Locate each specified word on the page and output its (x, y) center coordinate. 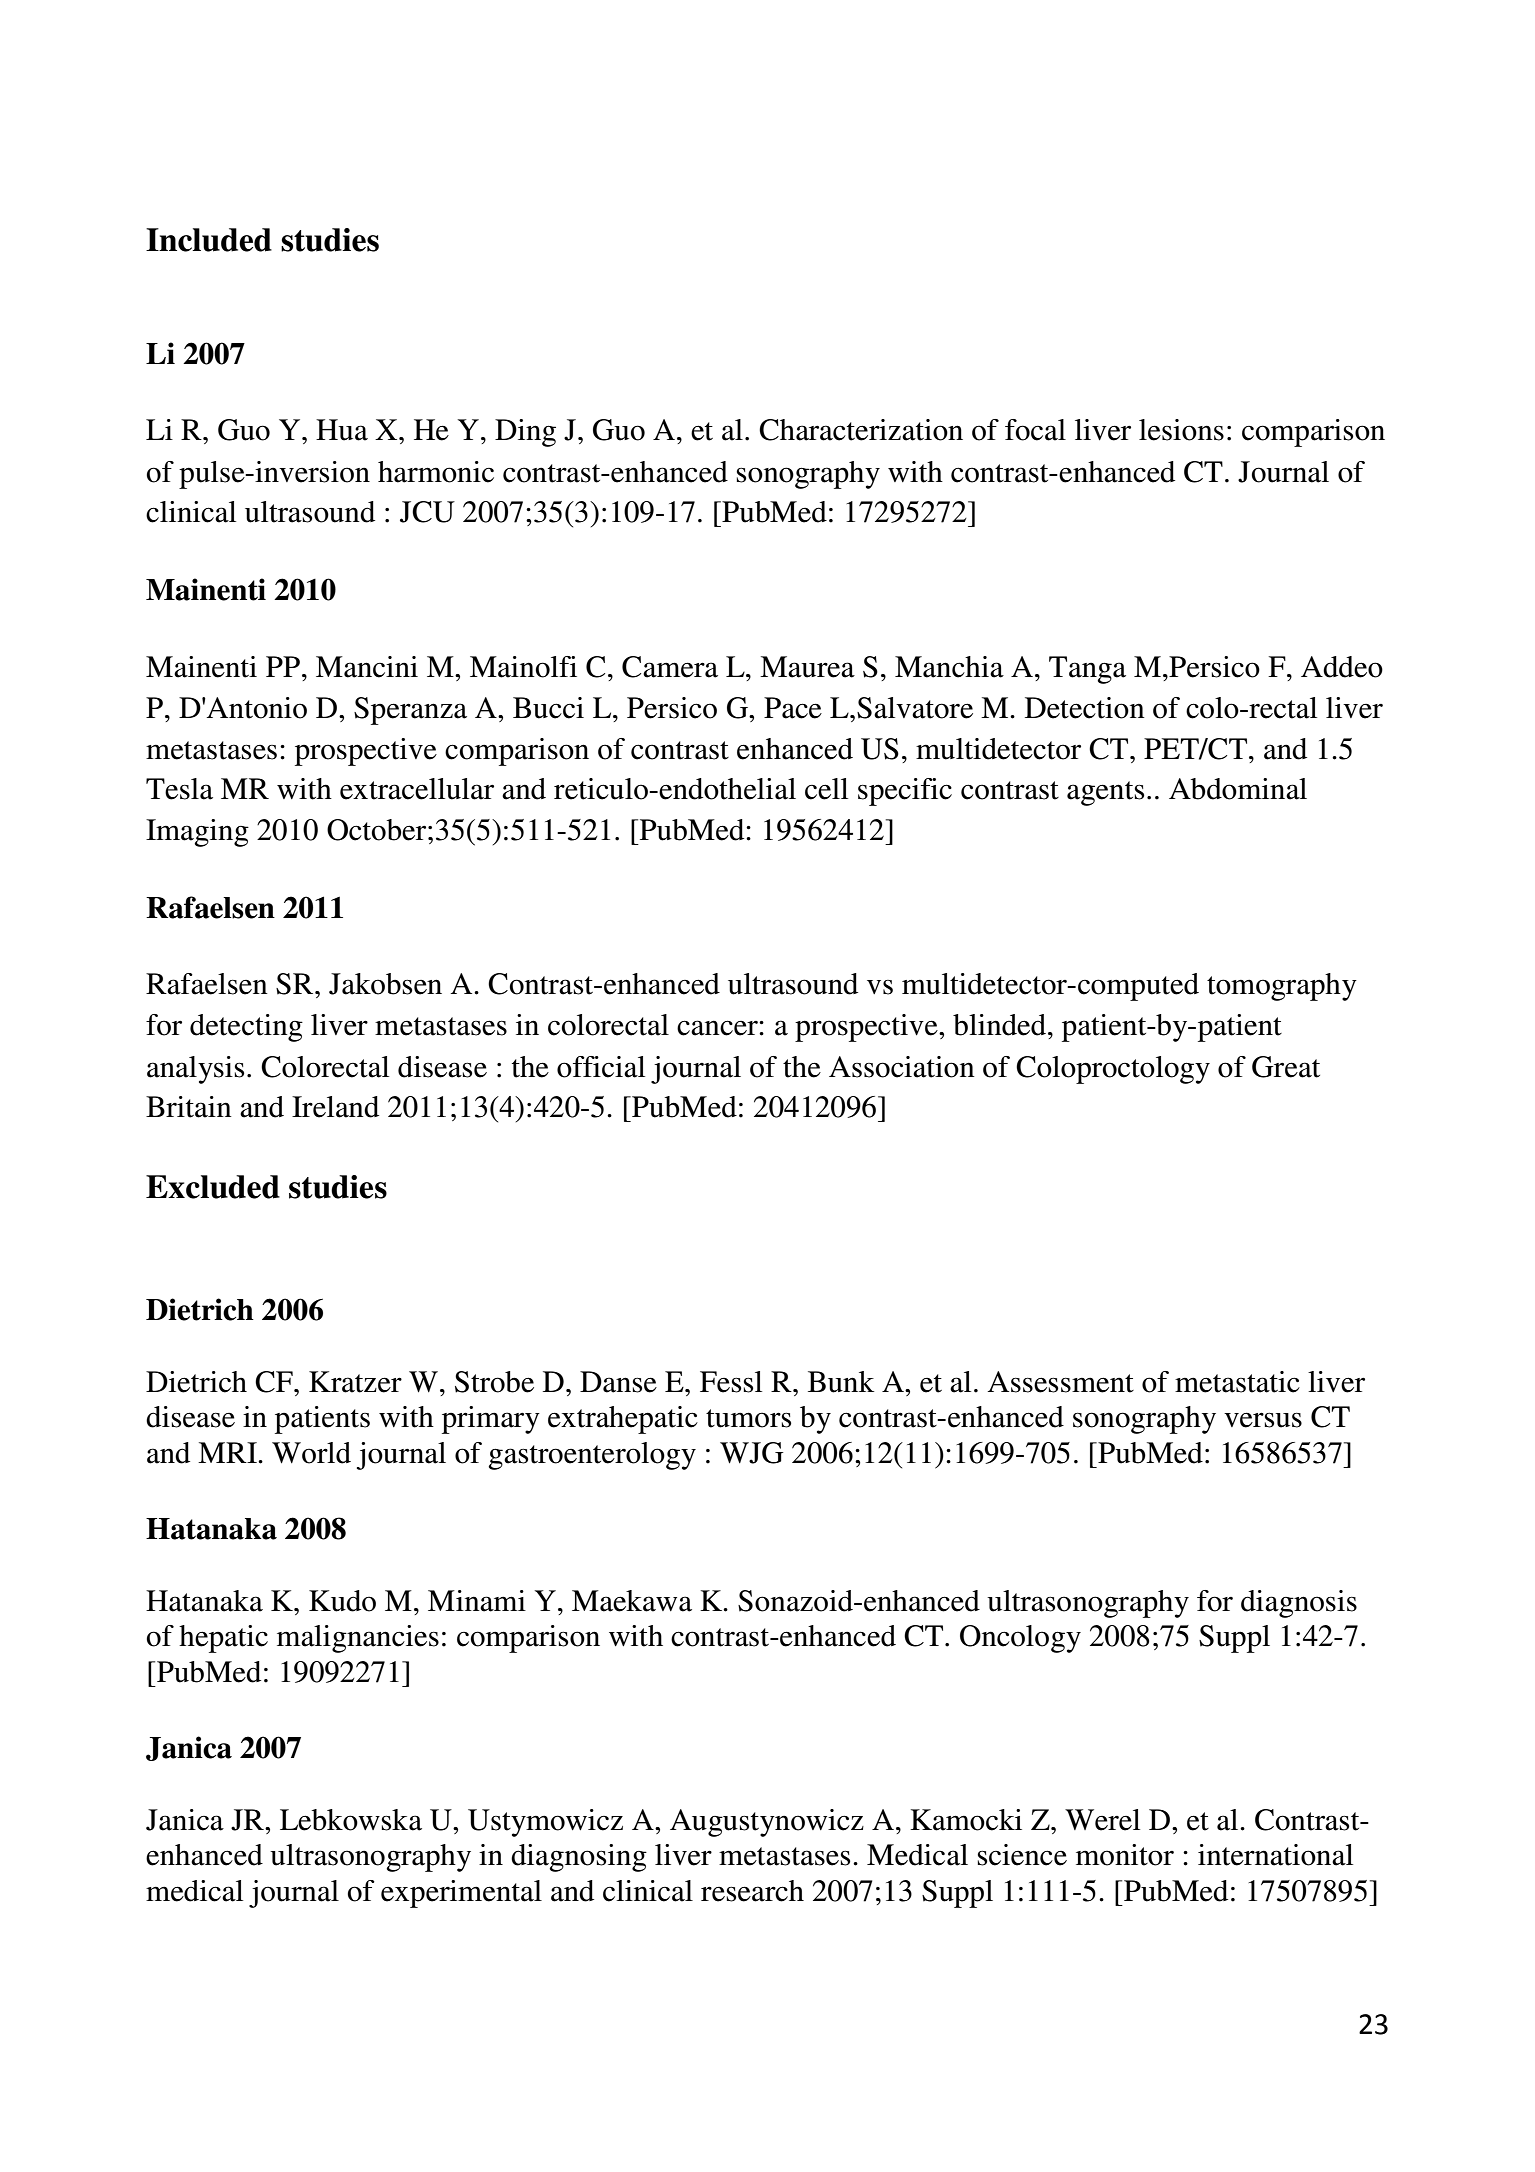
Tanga (1087, 670)
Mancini (367, 667)
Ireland (335, 1107)
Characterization (861, 430)
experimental (461, 1894)
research (752, 1891)
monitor (1125, 1855)
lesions (1181, 430)
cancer (718, 1028)
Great (1286, 1067)
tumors (748, 1418)
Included (209, 240)
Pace (793, 708)
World (311, 1453)
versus (1263, 1420)
